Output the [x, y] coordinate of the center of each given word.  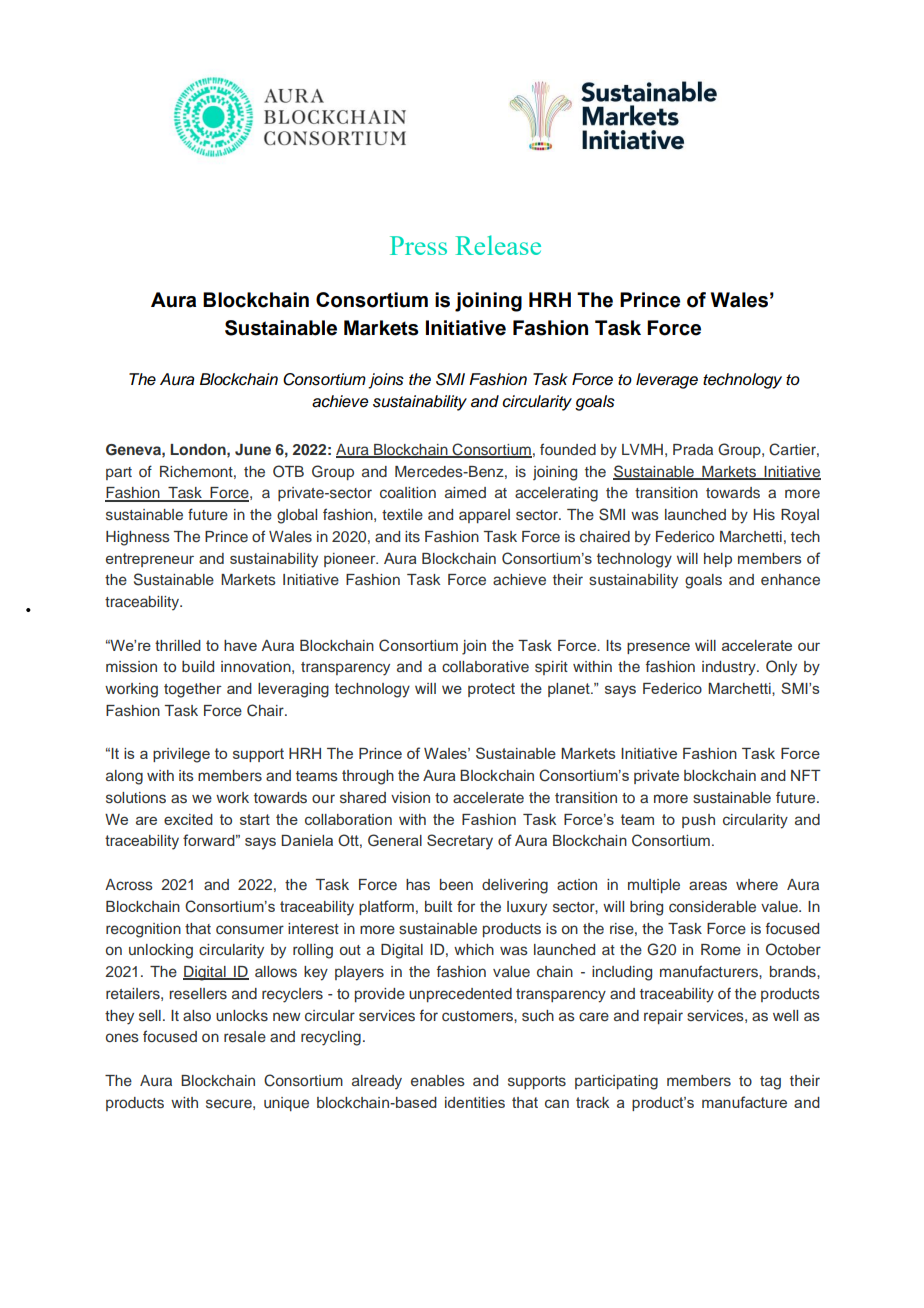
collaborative [485, 666]
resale [245, 1036]
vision [410, 797]
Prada [693, 449]
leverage [667, 381]
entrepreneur [150, 560]
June [253, 450]
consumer [250, 929]
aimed [465, 492]
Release [498, 245]
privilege [181, 755]
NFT [806, 775]
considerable [712, 906]
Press [418, 245]
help [718, 560]
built [438, 906]
